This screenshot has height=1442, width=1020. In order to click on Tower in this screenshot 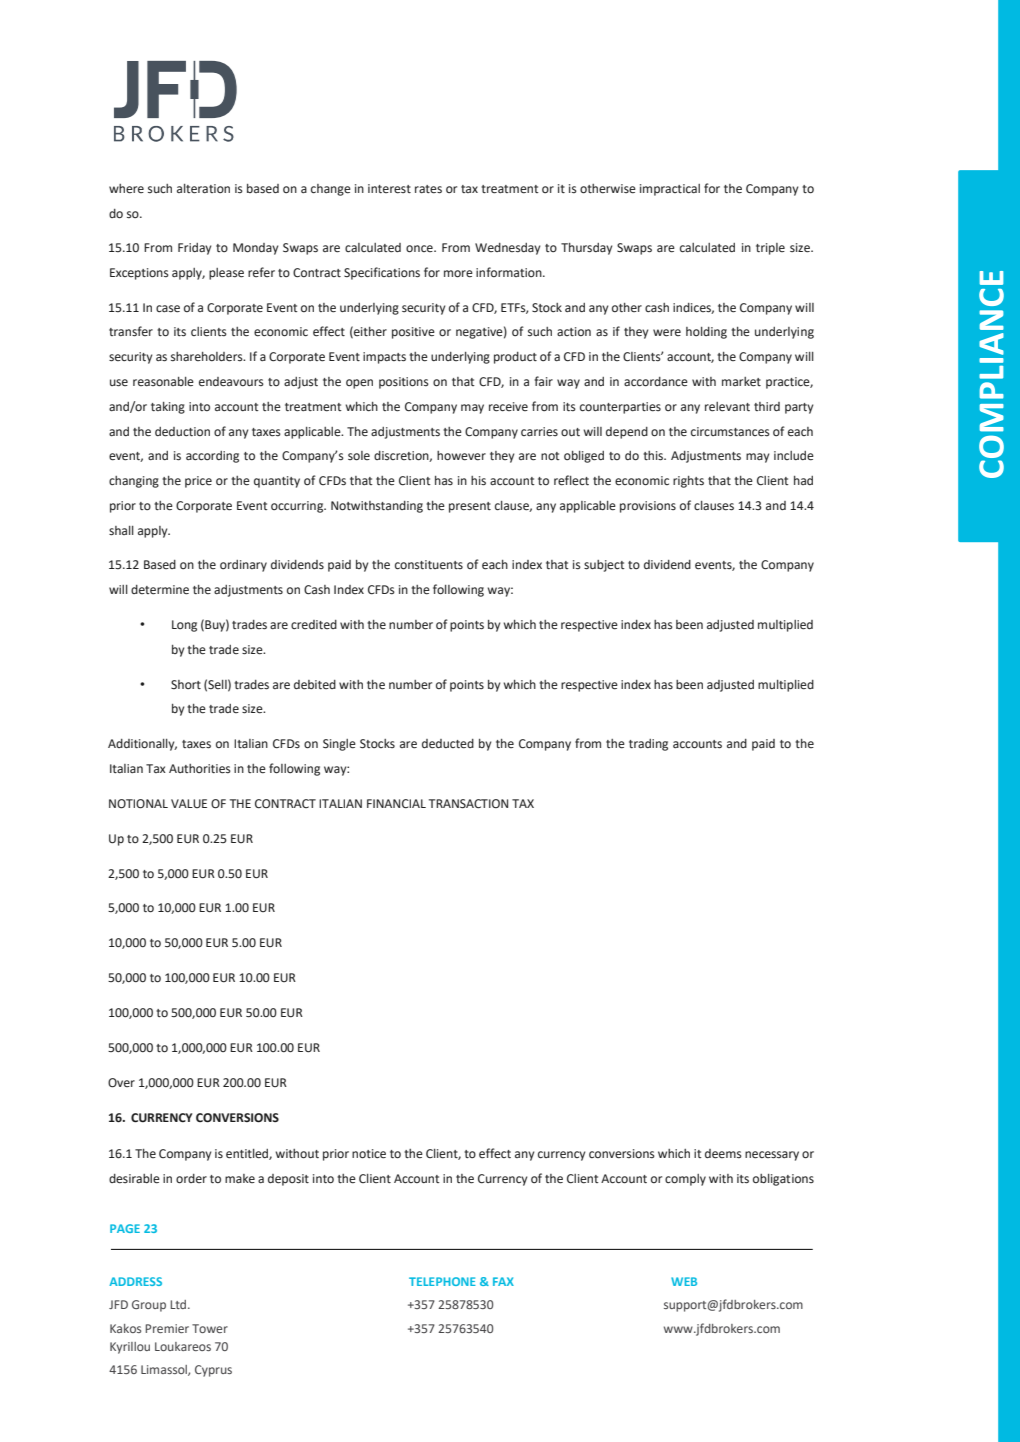, I will do `click(210, 1328)`.
